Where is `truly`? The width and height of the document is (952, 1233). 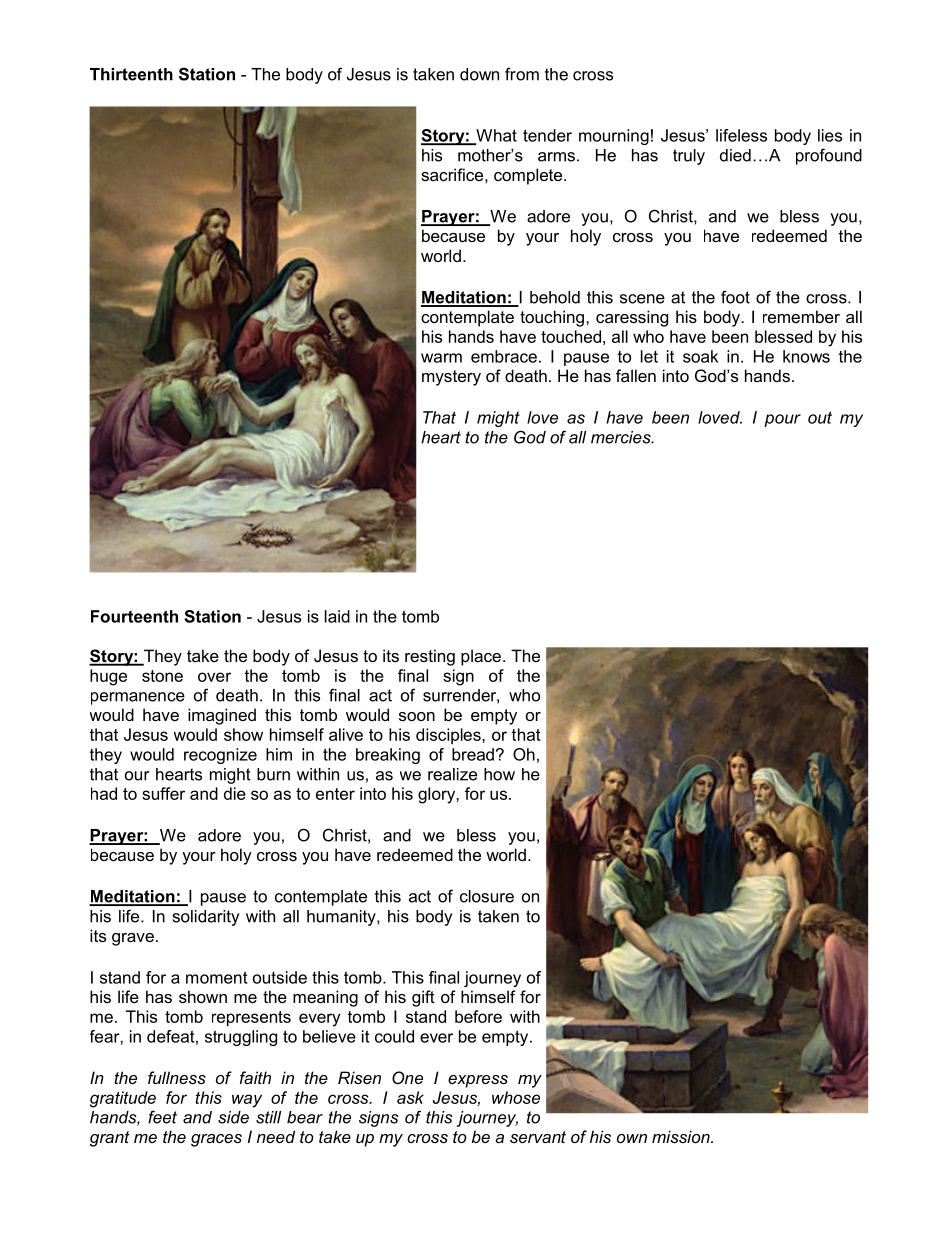
truly is located at coordinates (689, 157).
